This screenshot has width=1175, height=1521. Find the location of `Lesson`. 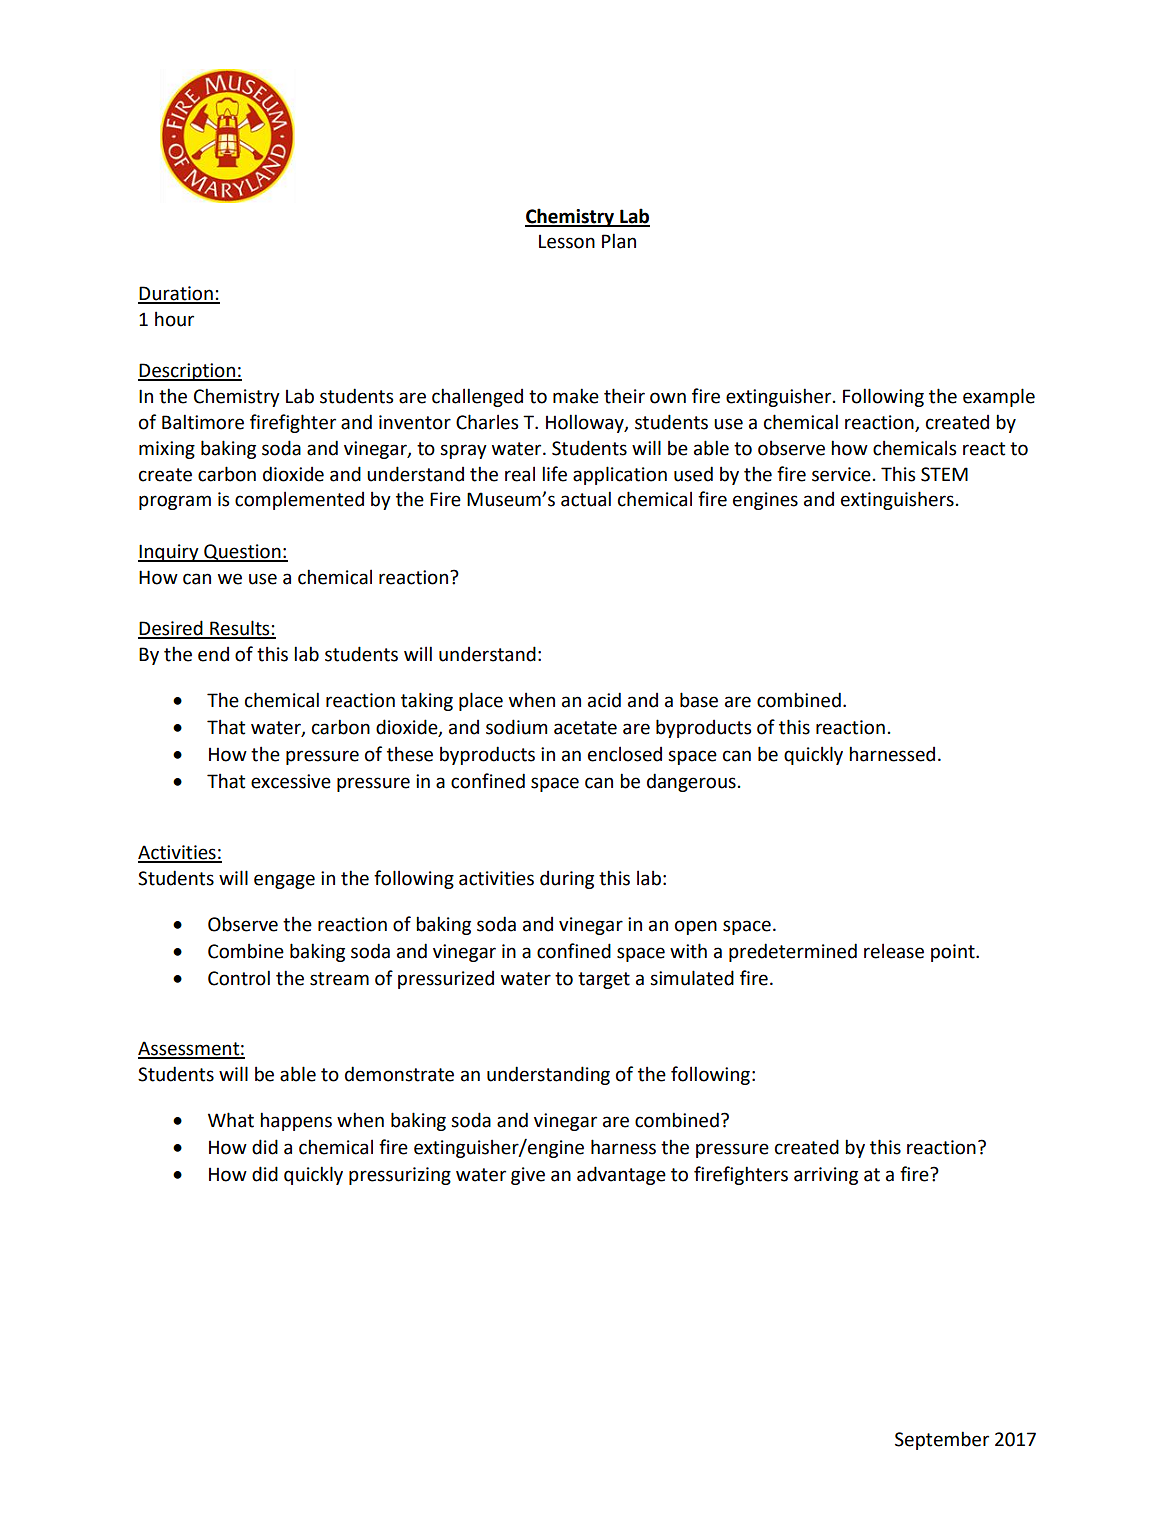

Lesson is located at coordinates (567, 242).
